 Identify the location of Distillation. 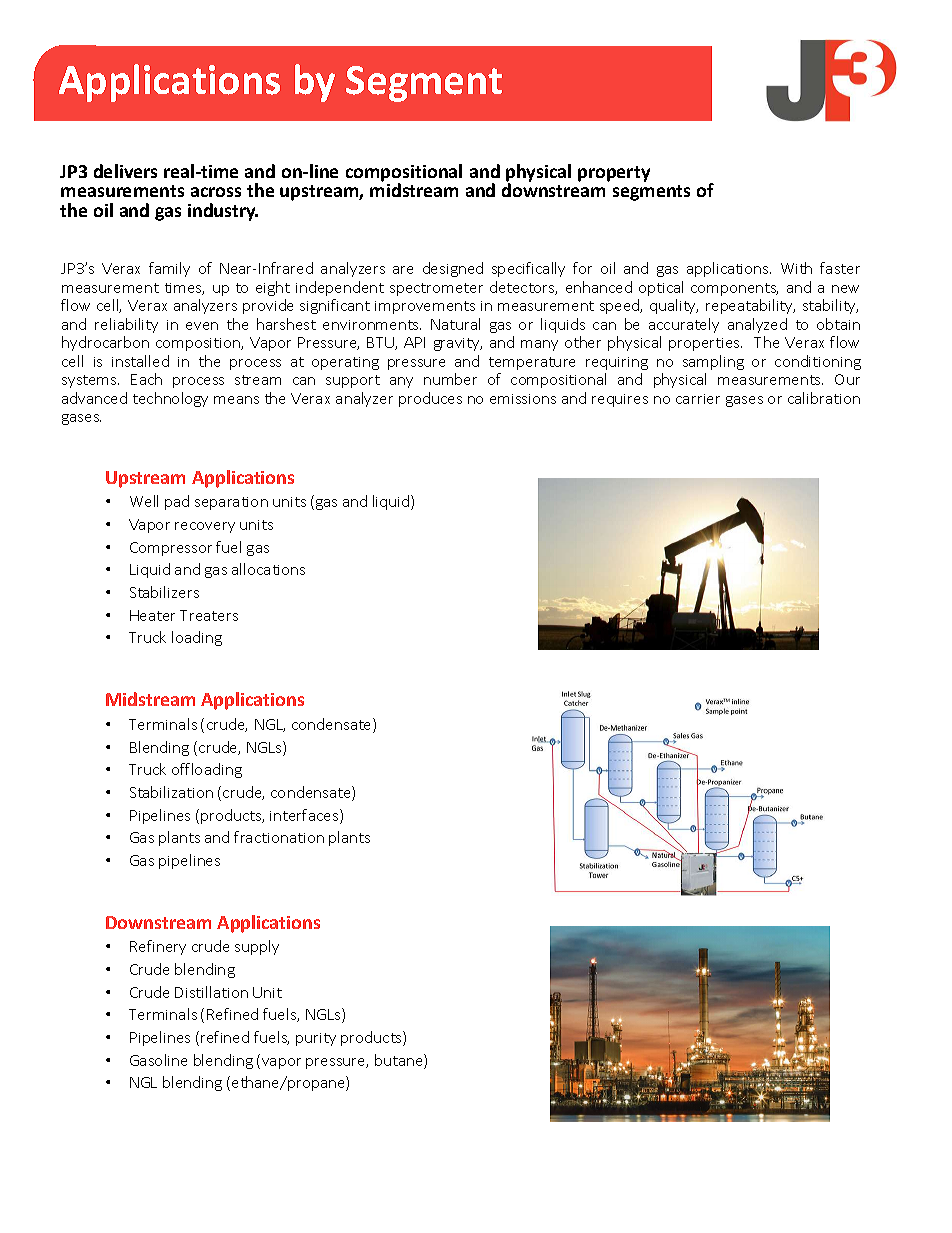
(211, 992).
